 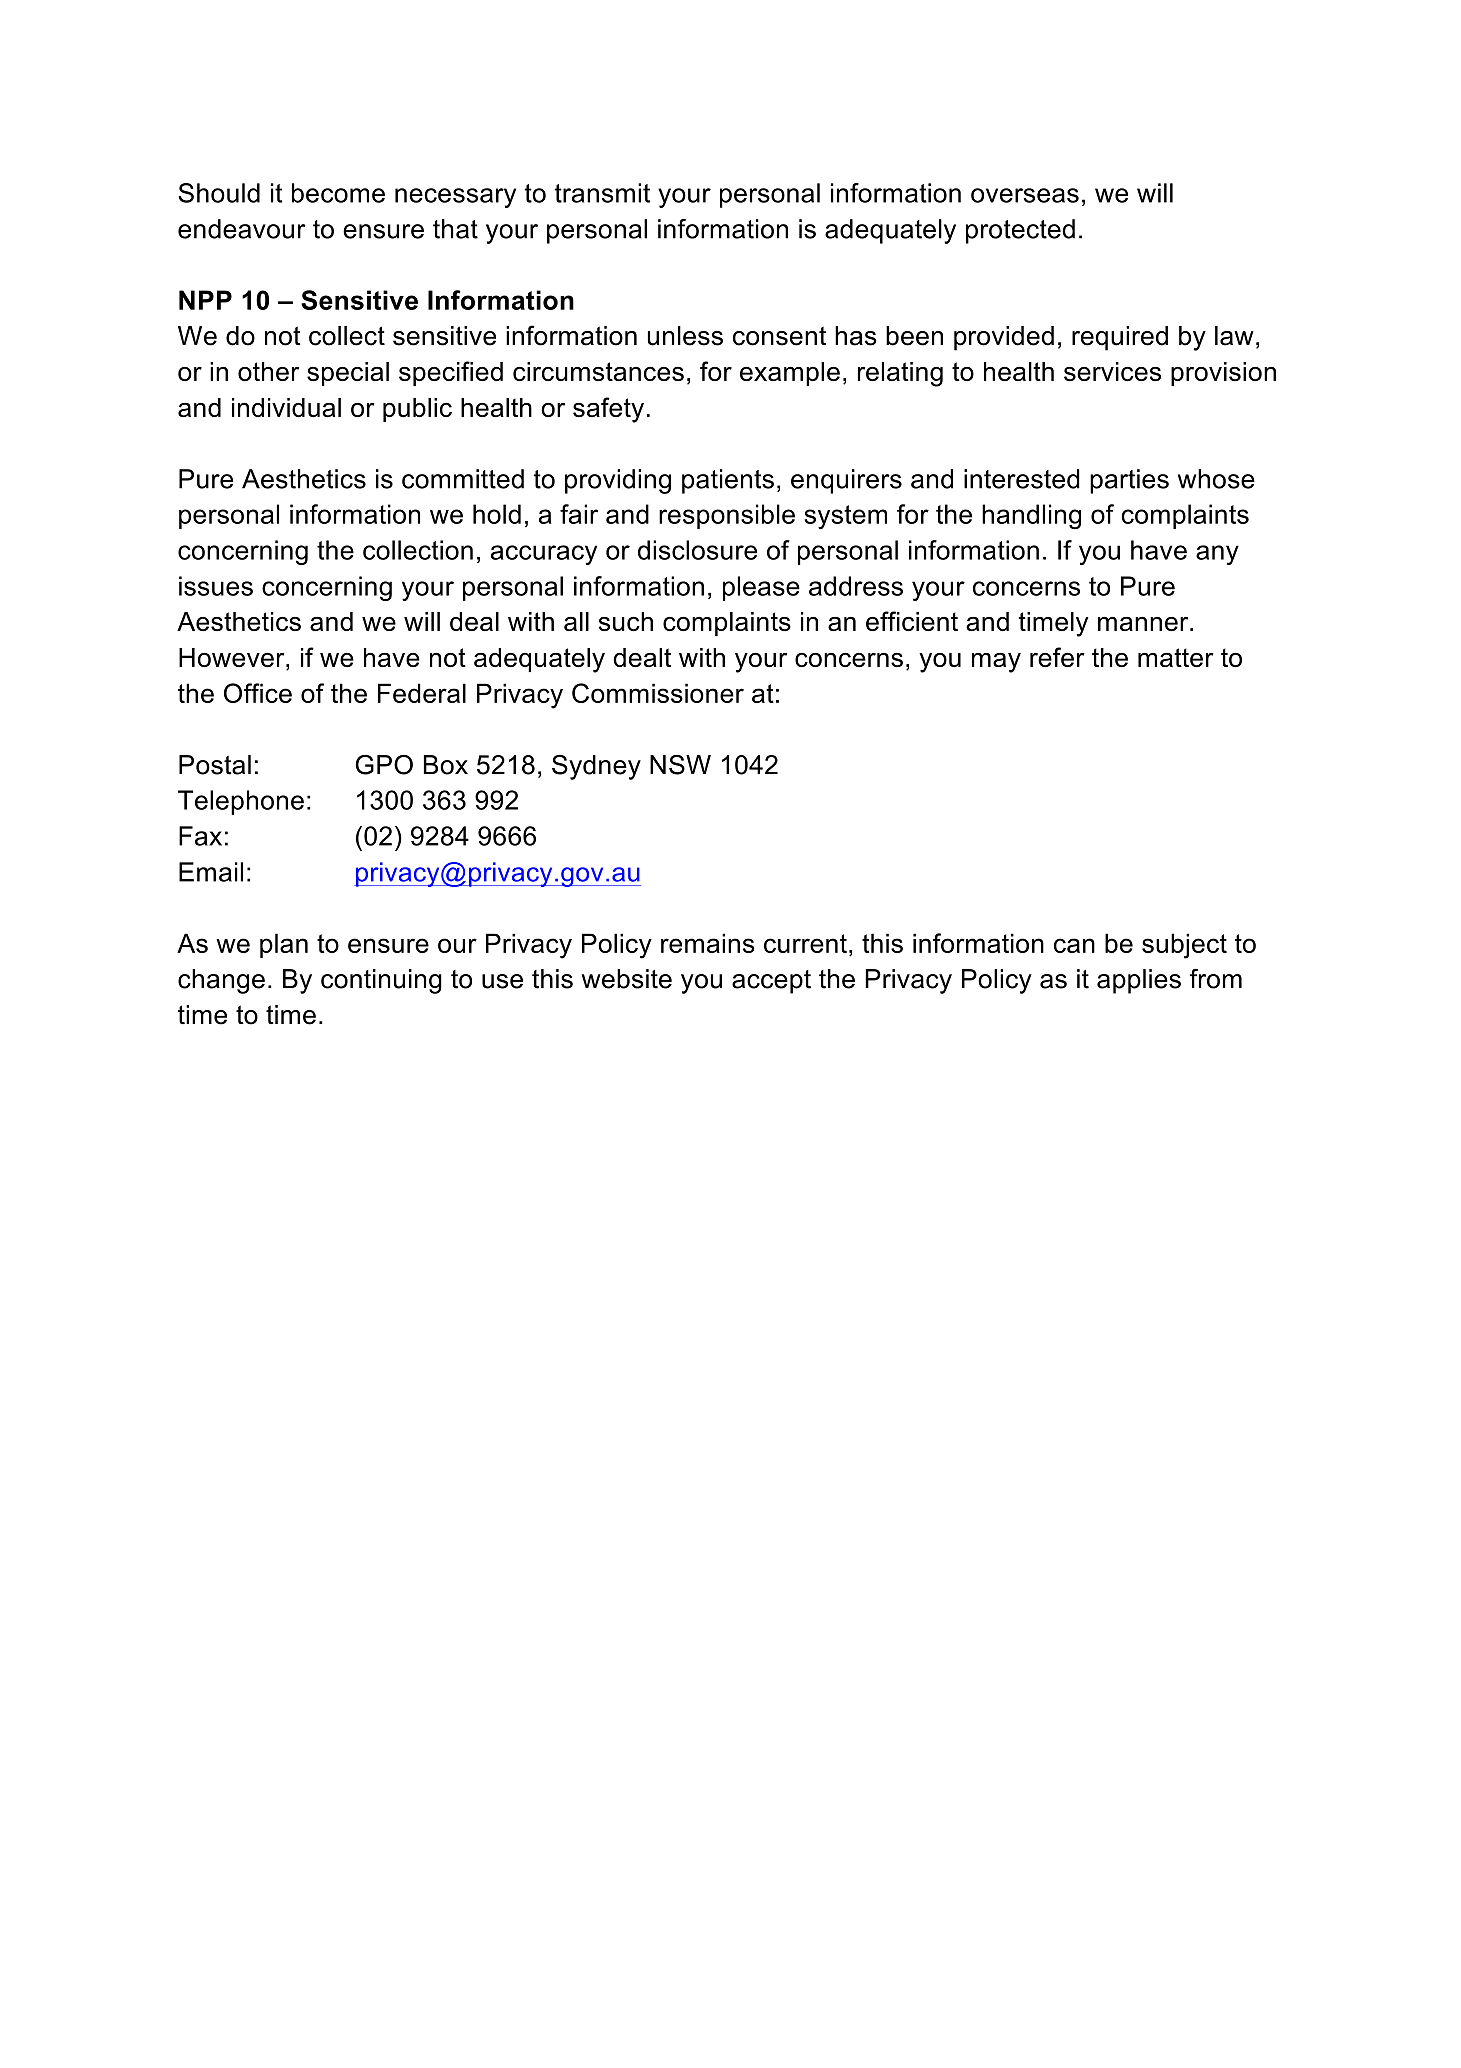 What do you see at coordinates (284, 945) in the screenshot?
I see `plan` at bounding box center [284, 945].
